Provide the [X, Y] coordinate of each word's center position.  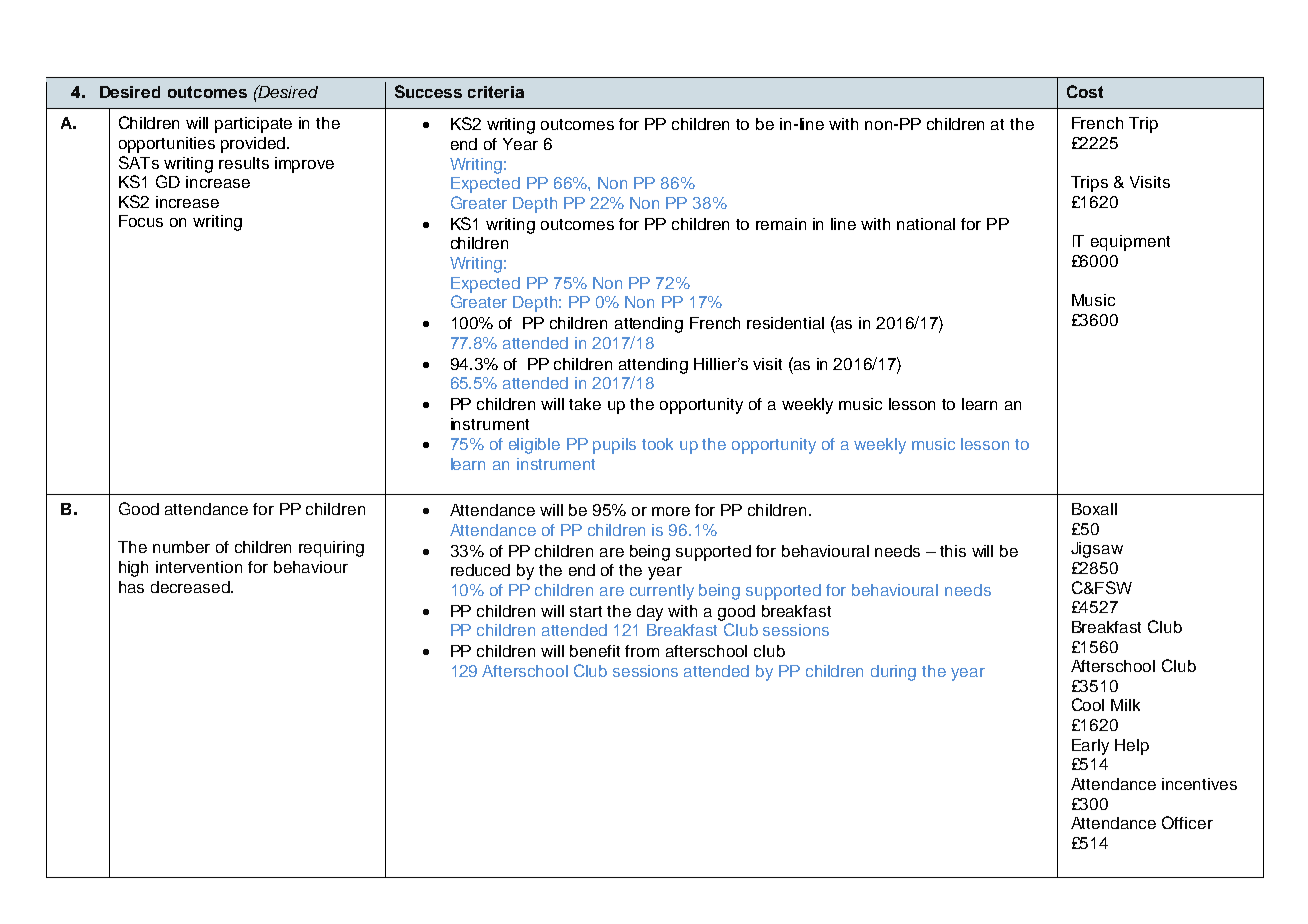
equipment [1130, 243]
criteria [496, 92]
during [893, 673]
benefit [595, 651]
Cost [1085, 91]
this [953, 551]
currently [662, 592]
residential [785, 323]
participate [253, 125]
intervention [199, 567]
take [585, 404]
